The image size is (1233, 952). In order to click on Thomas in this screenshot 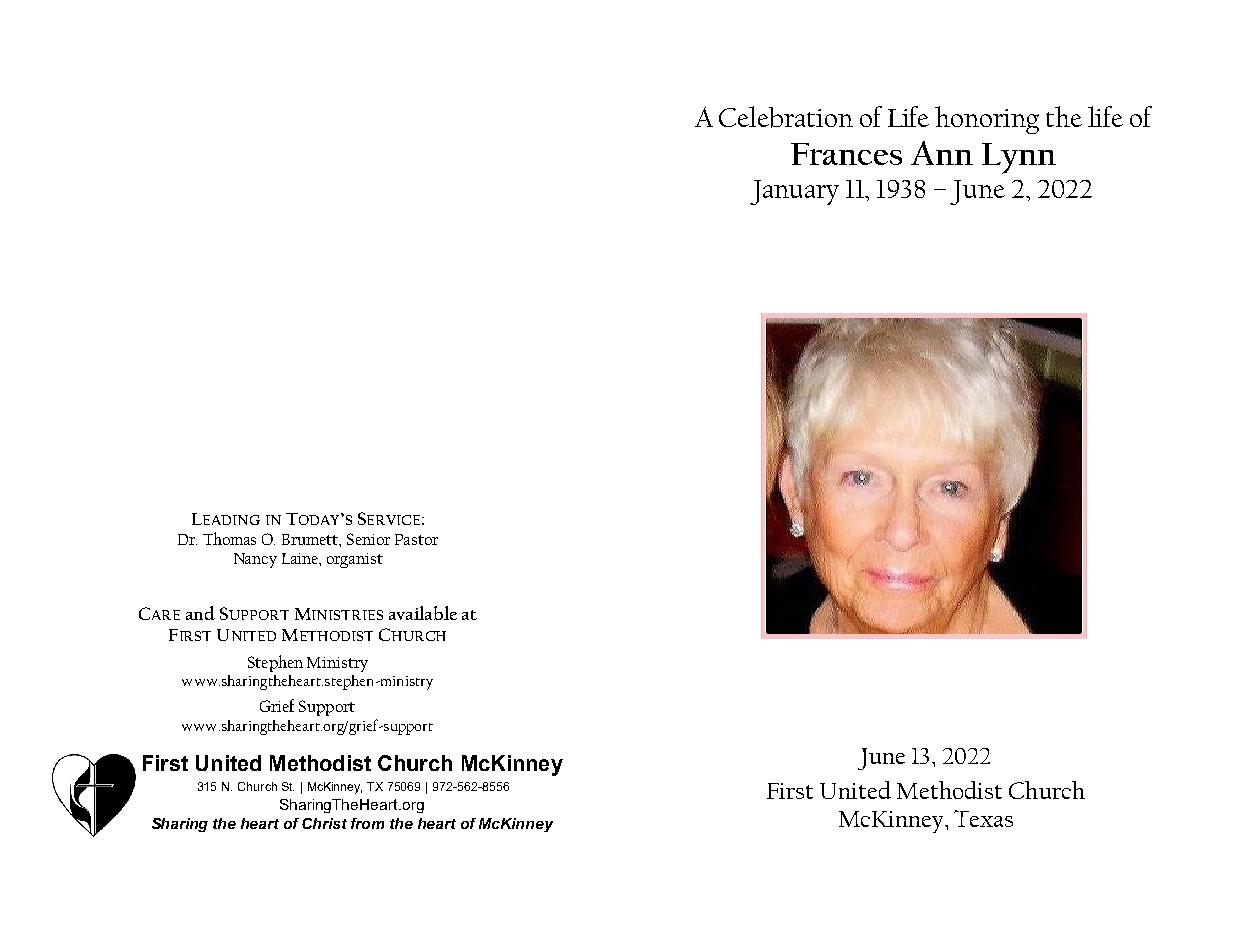, I will do `click(229, 538)`.
